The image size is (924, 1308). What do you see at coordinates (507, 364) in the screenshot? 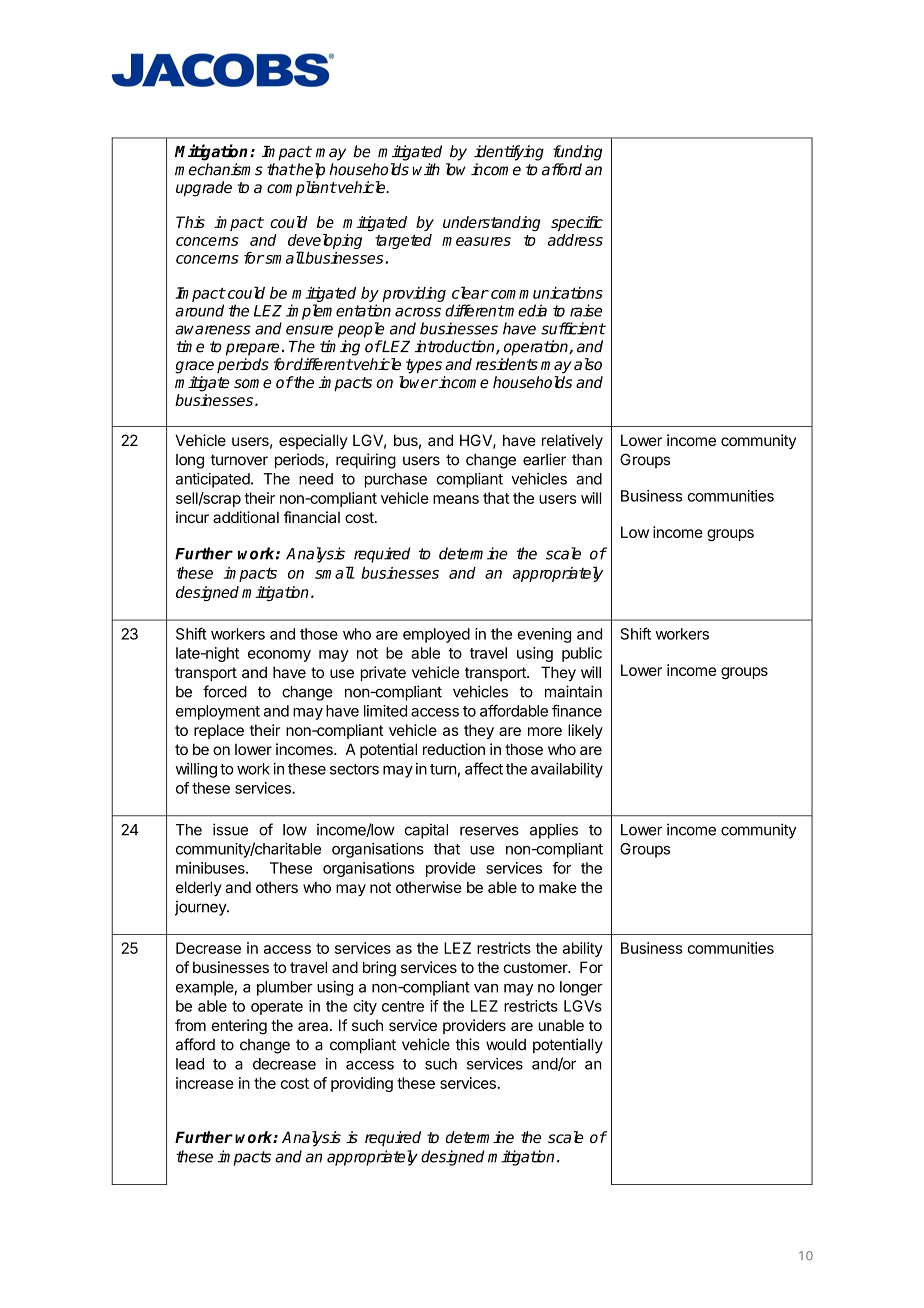
I see `residents` at bounding box center [507, 364].
